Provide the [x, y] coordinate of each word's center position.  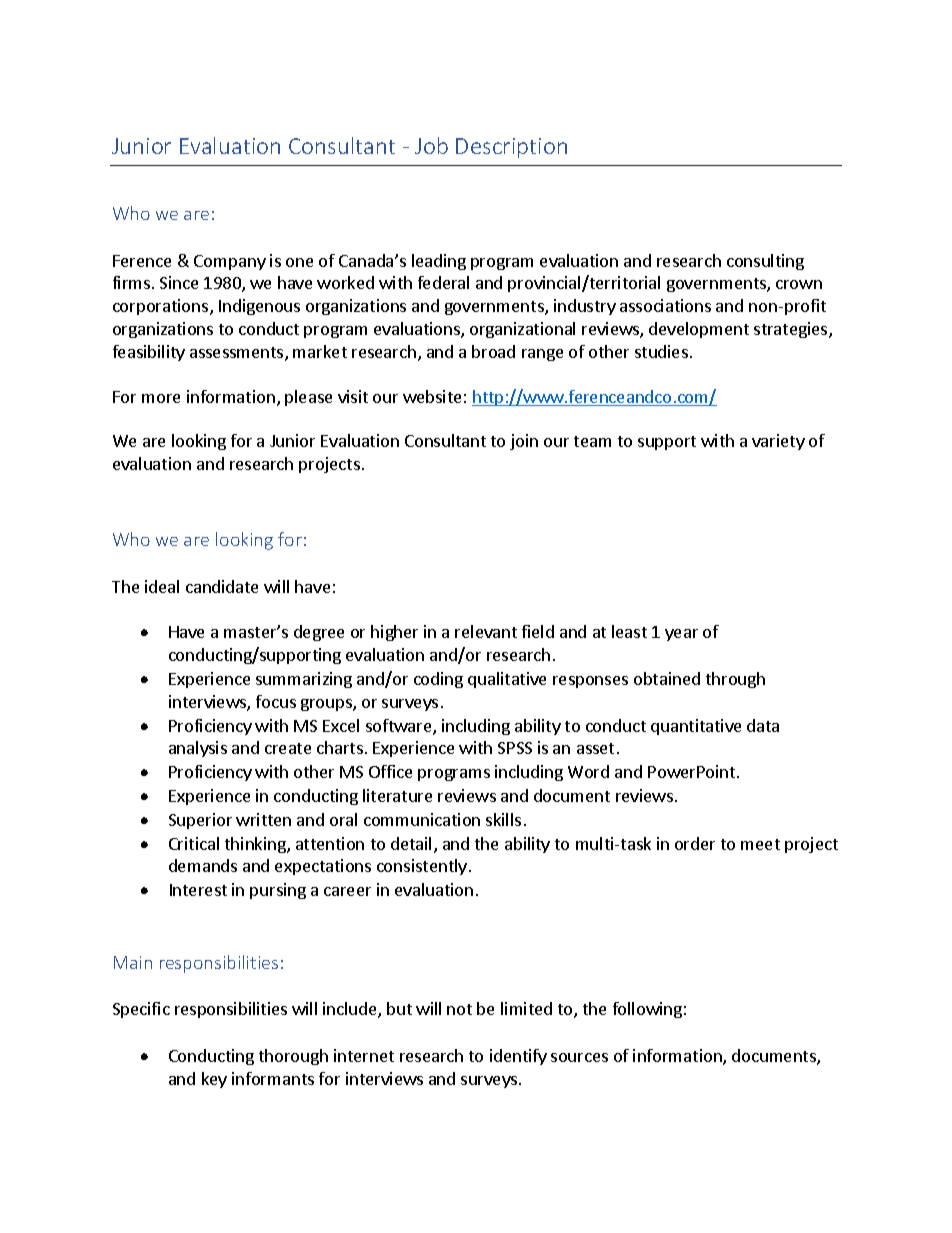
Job [431, 145]
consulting [765, 262]
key [214, 1080]
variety [778, 442]
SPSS [515, 748]
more [161, 398]
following [647, 1010]
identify [518, 1057]
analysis [198, 749]
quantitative [696, 727]
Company [230, 262]
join [524, 442]
